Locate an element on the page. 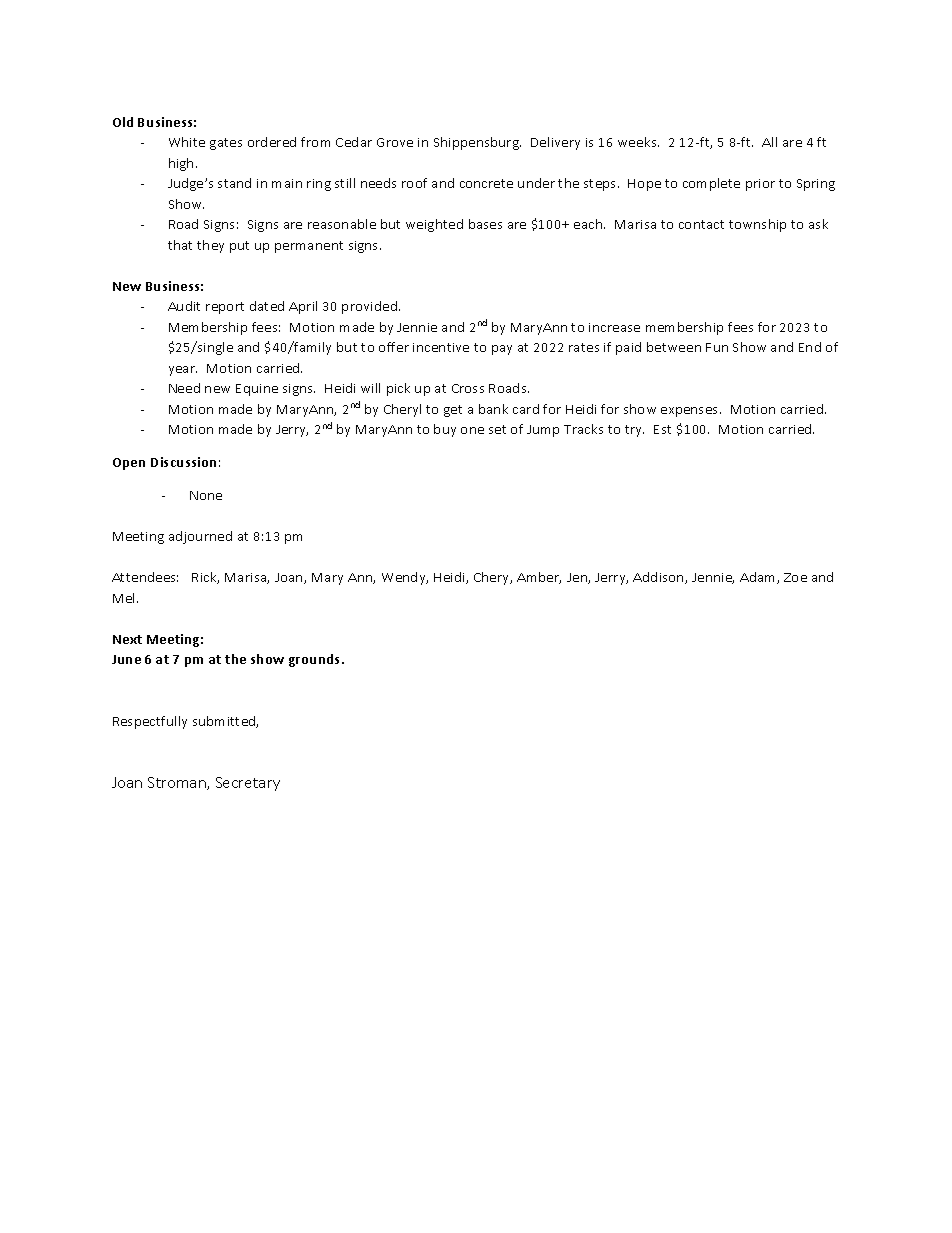 This page has width=952, height=1233. Amber is located at coordinates (539, 578).
